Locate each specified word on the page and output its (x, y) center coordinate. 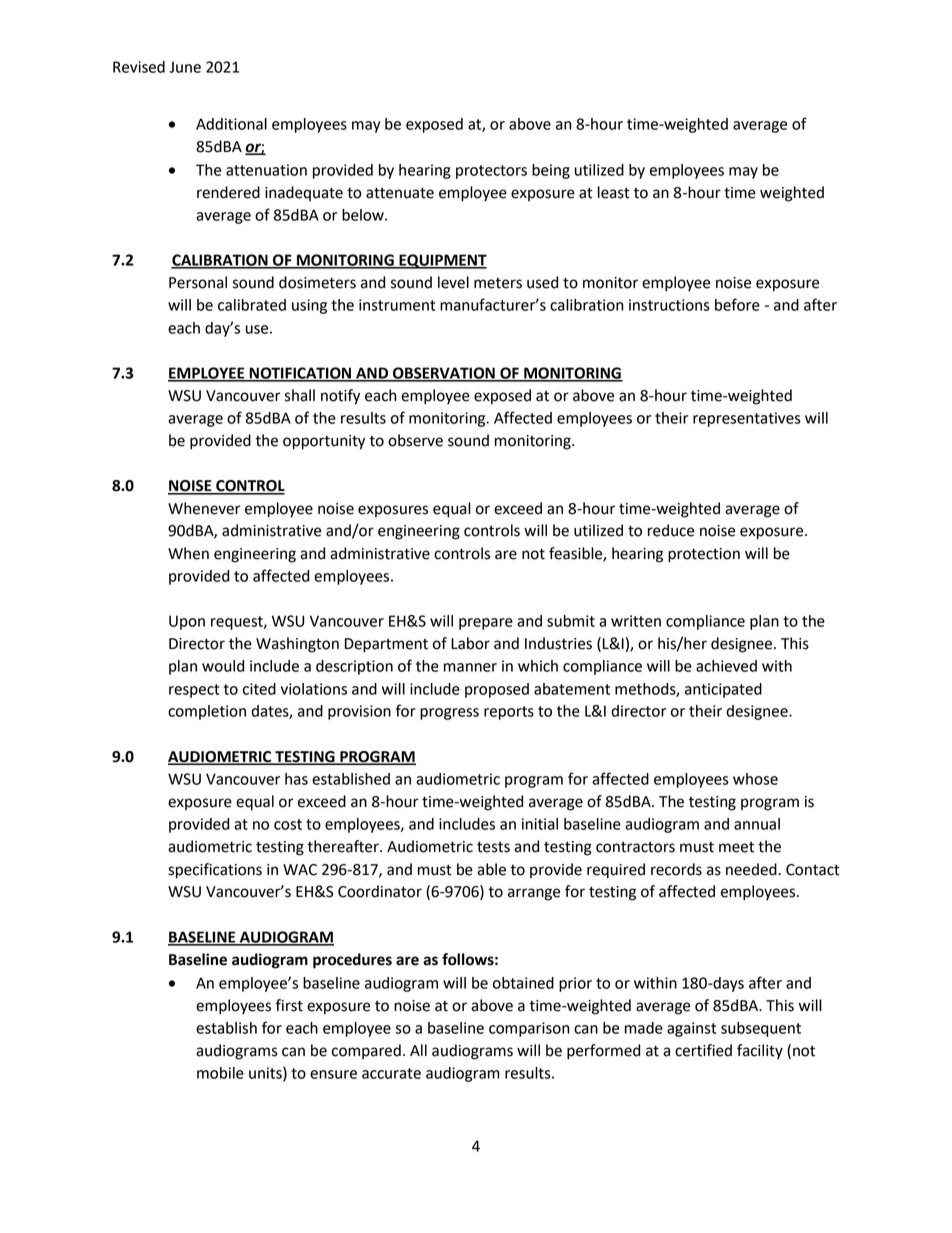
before (737, 304)
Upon (187, 622)
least (614, 192)
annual (757, 824)
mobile (220, 1073)
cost (288, 824)
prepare (486, 624)
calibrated (252, 305)
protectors (491, 172)
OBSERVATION (444, 374)
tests (493, 847)
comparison (529, 1029)
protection (704, 555)
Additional (231, 124)
